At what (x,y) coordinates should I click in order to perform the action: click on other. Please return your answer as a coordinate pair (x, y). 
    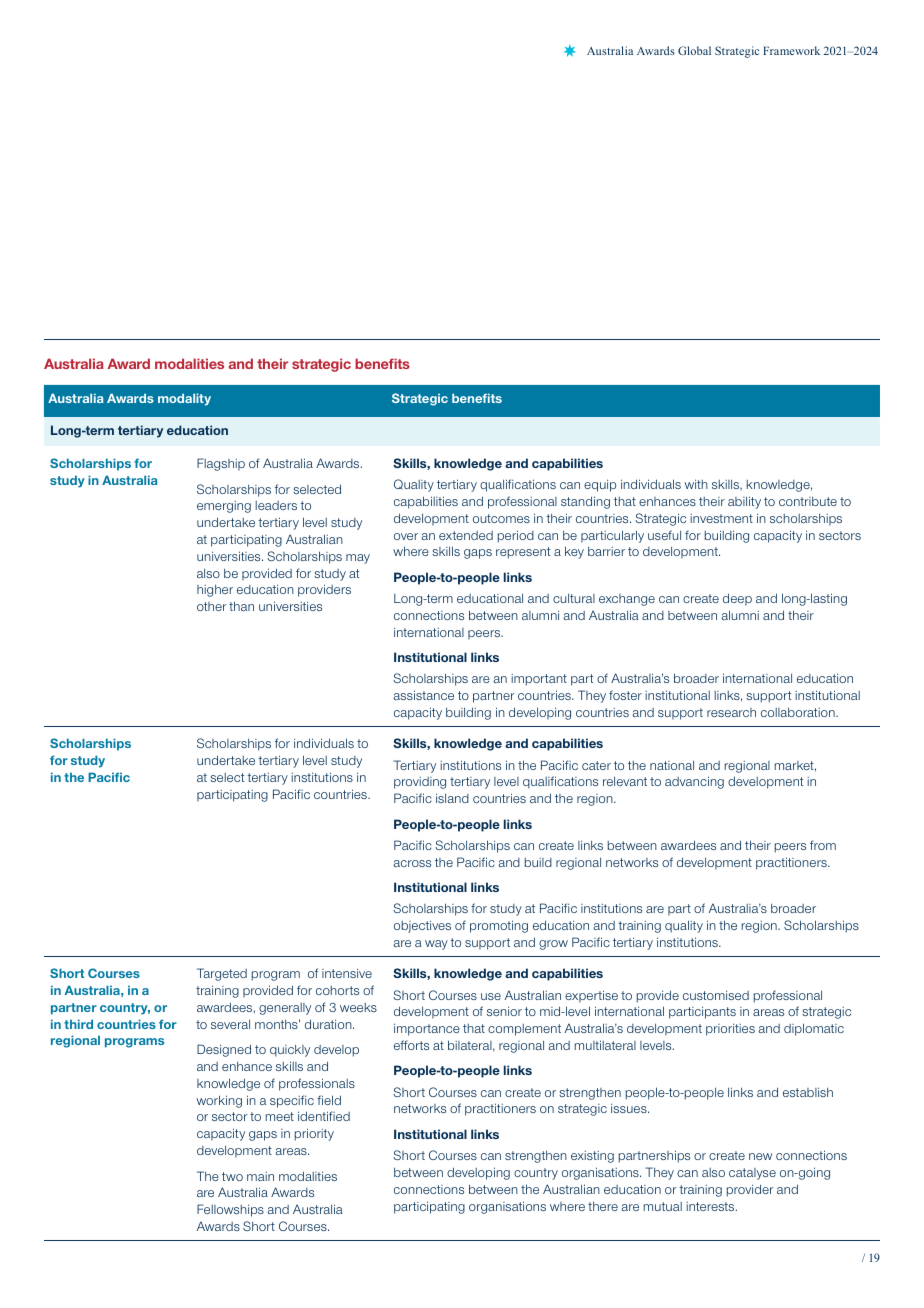
    Looking at the image, I should click on (212, 606).
